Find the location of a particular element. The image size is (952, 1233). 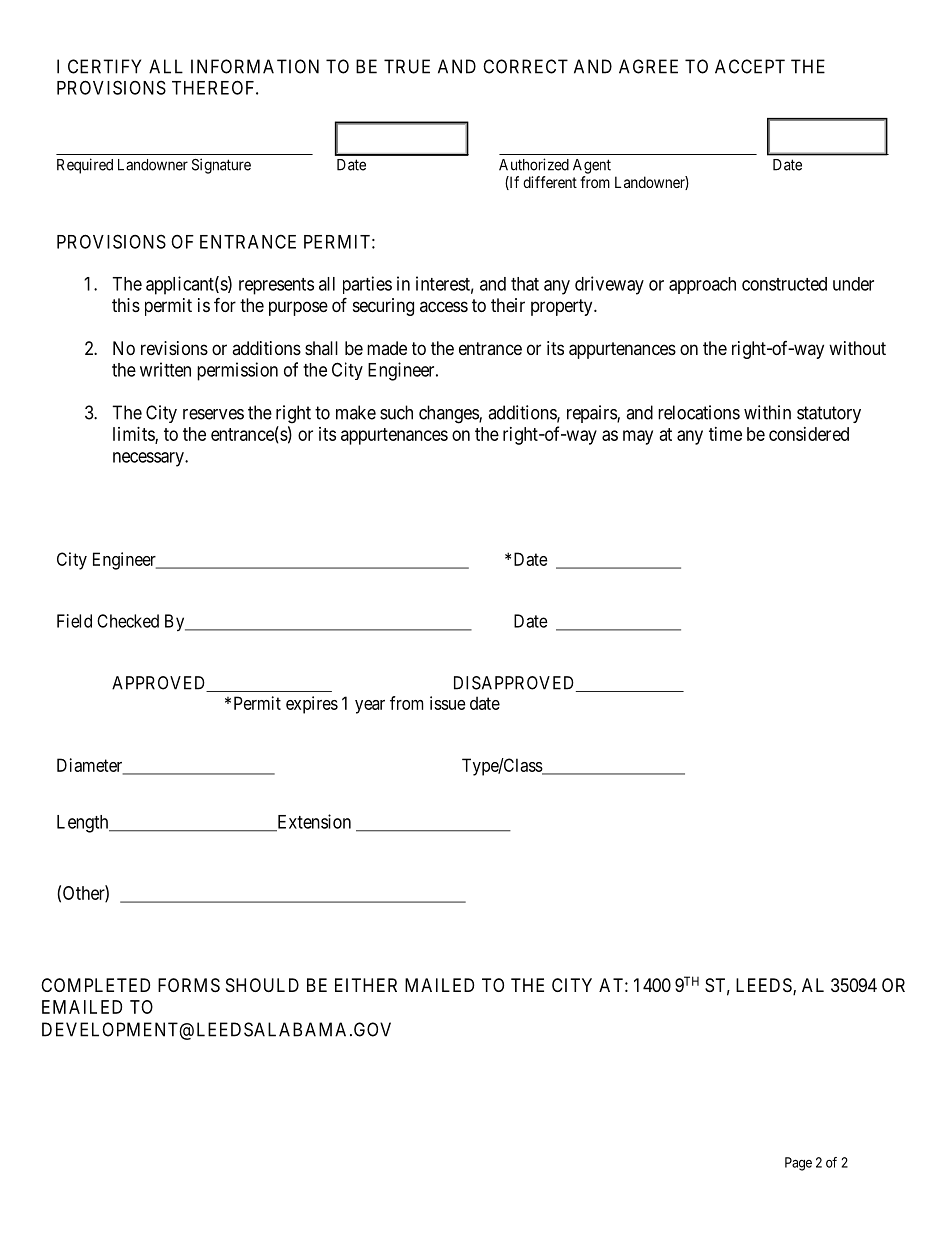

Page is located at coordinates (798, 1164).
